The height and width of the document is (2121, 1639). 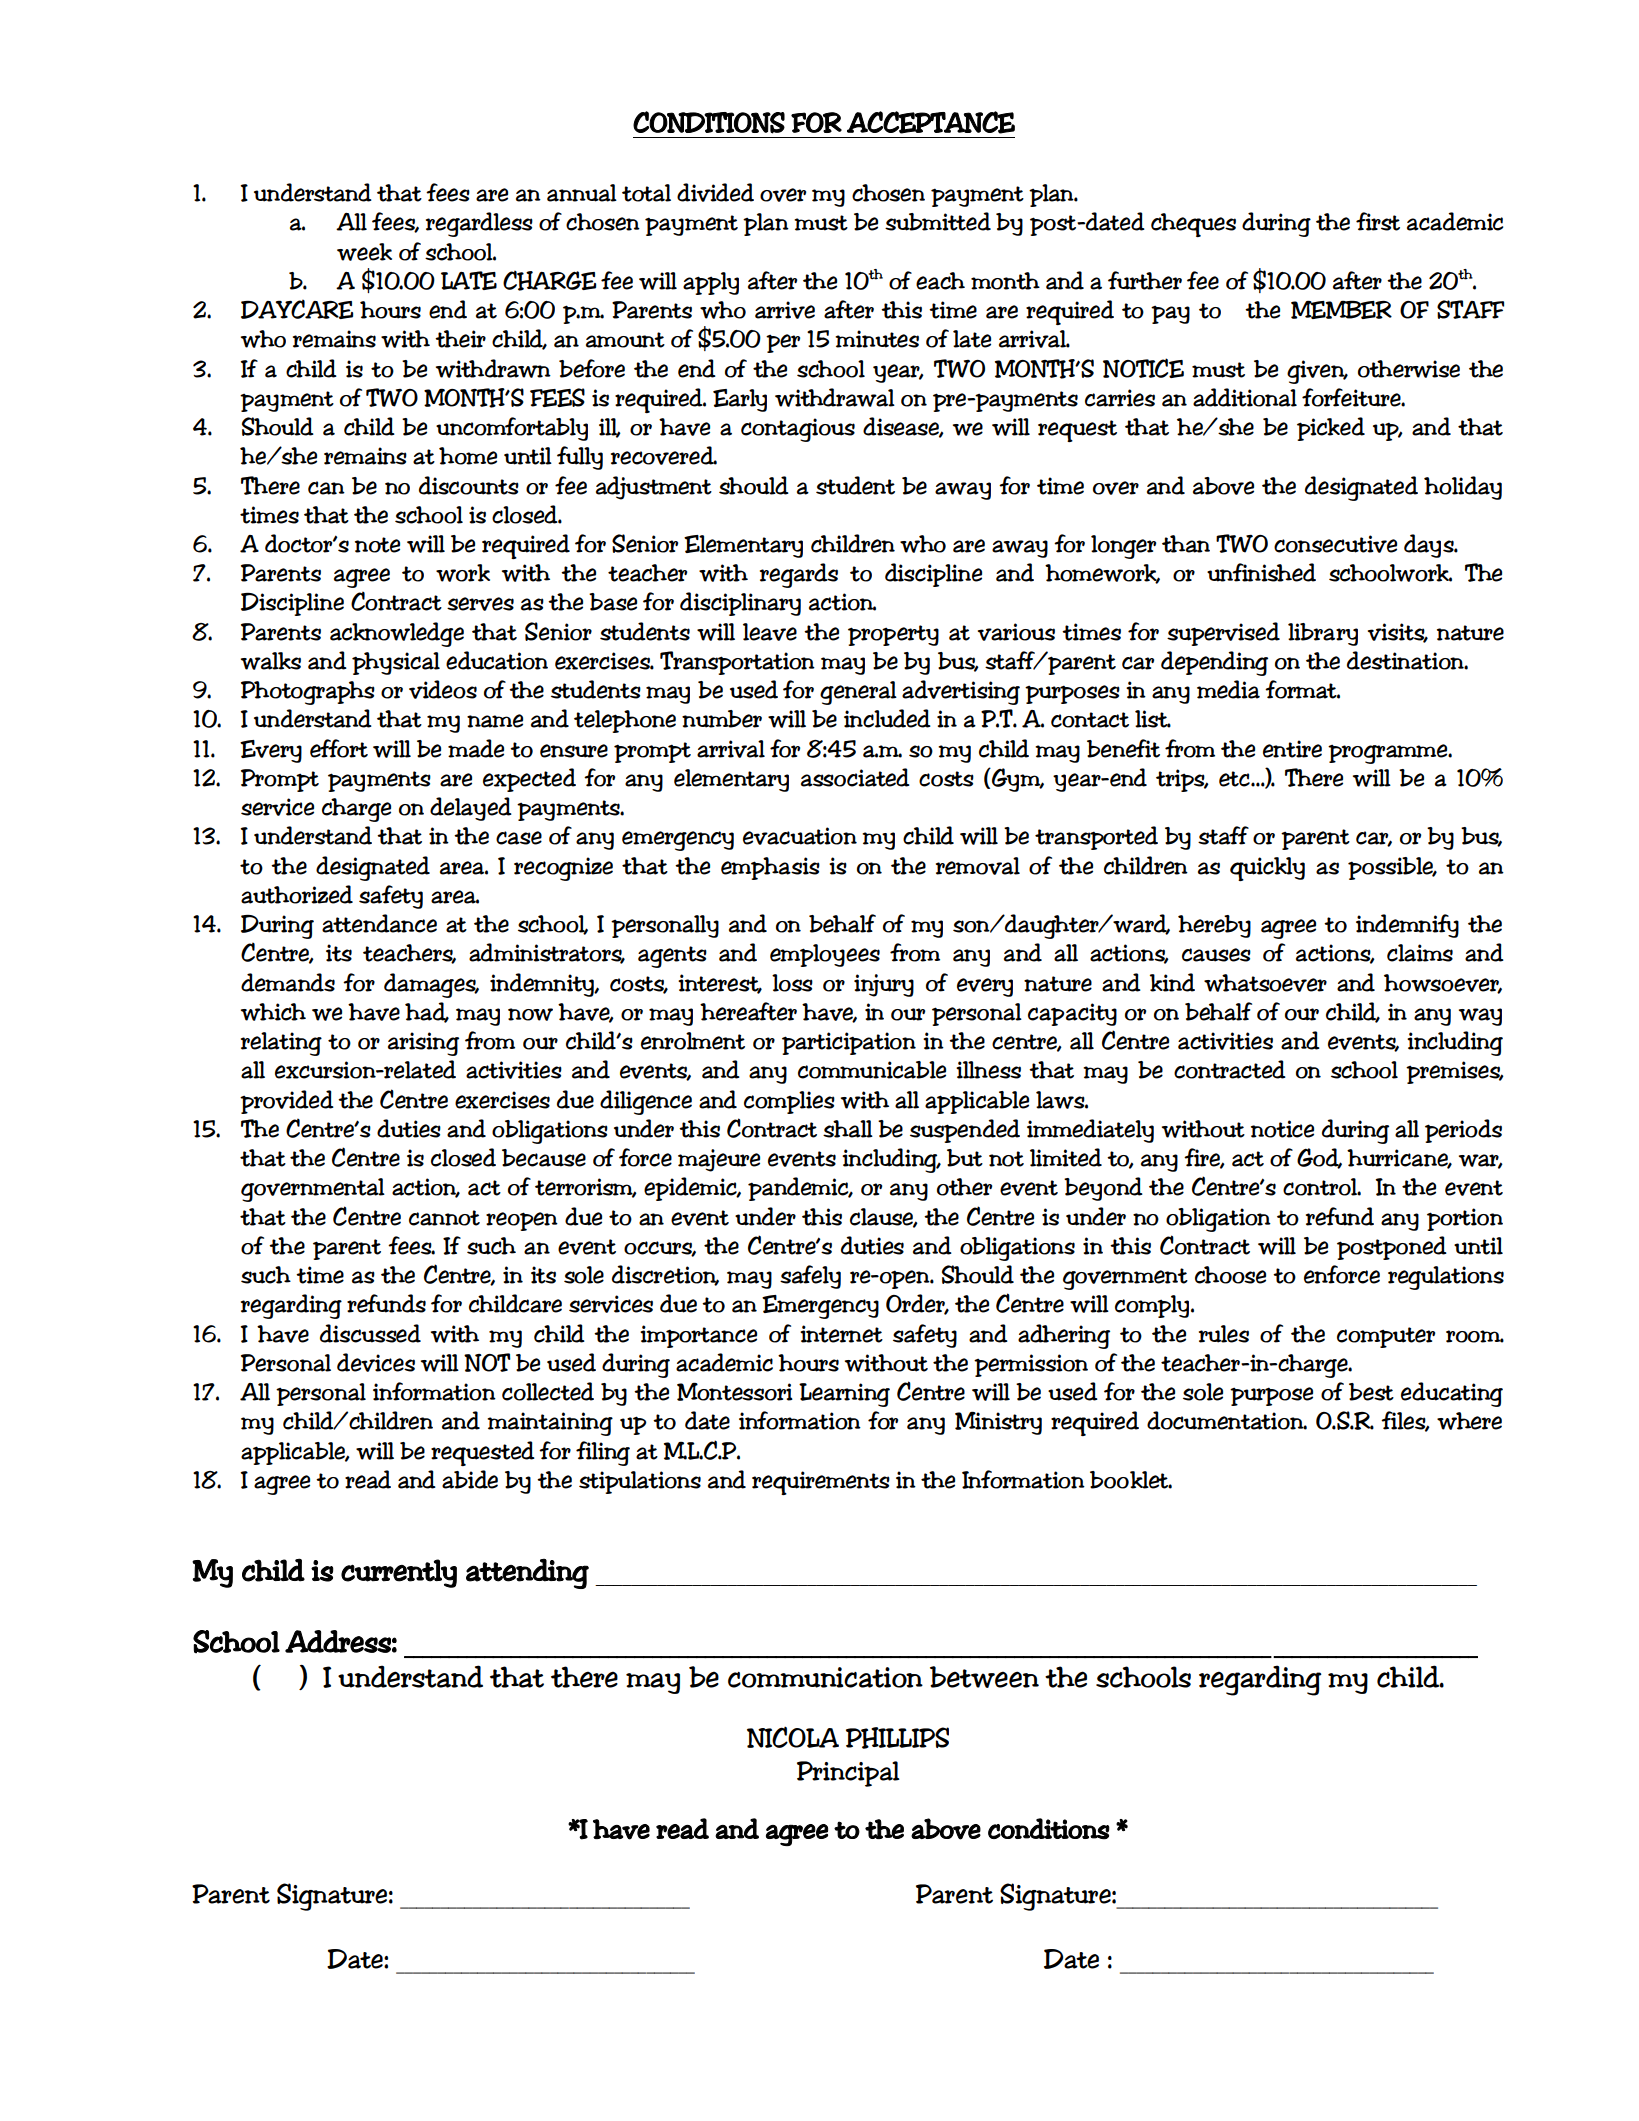 What do you see at coordinates (984, 1677) in the document?
I see `between` at bounding box center [984, 1677].
